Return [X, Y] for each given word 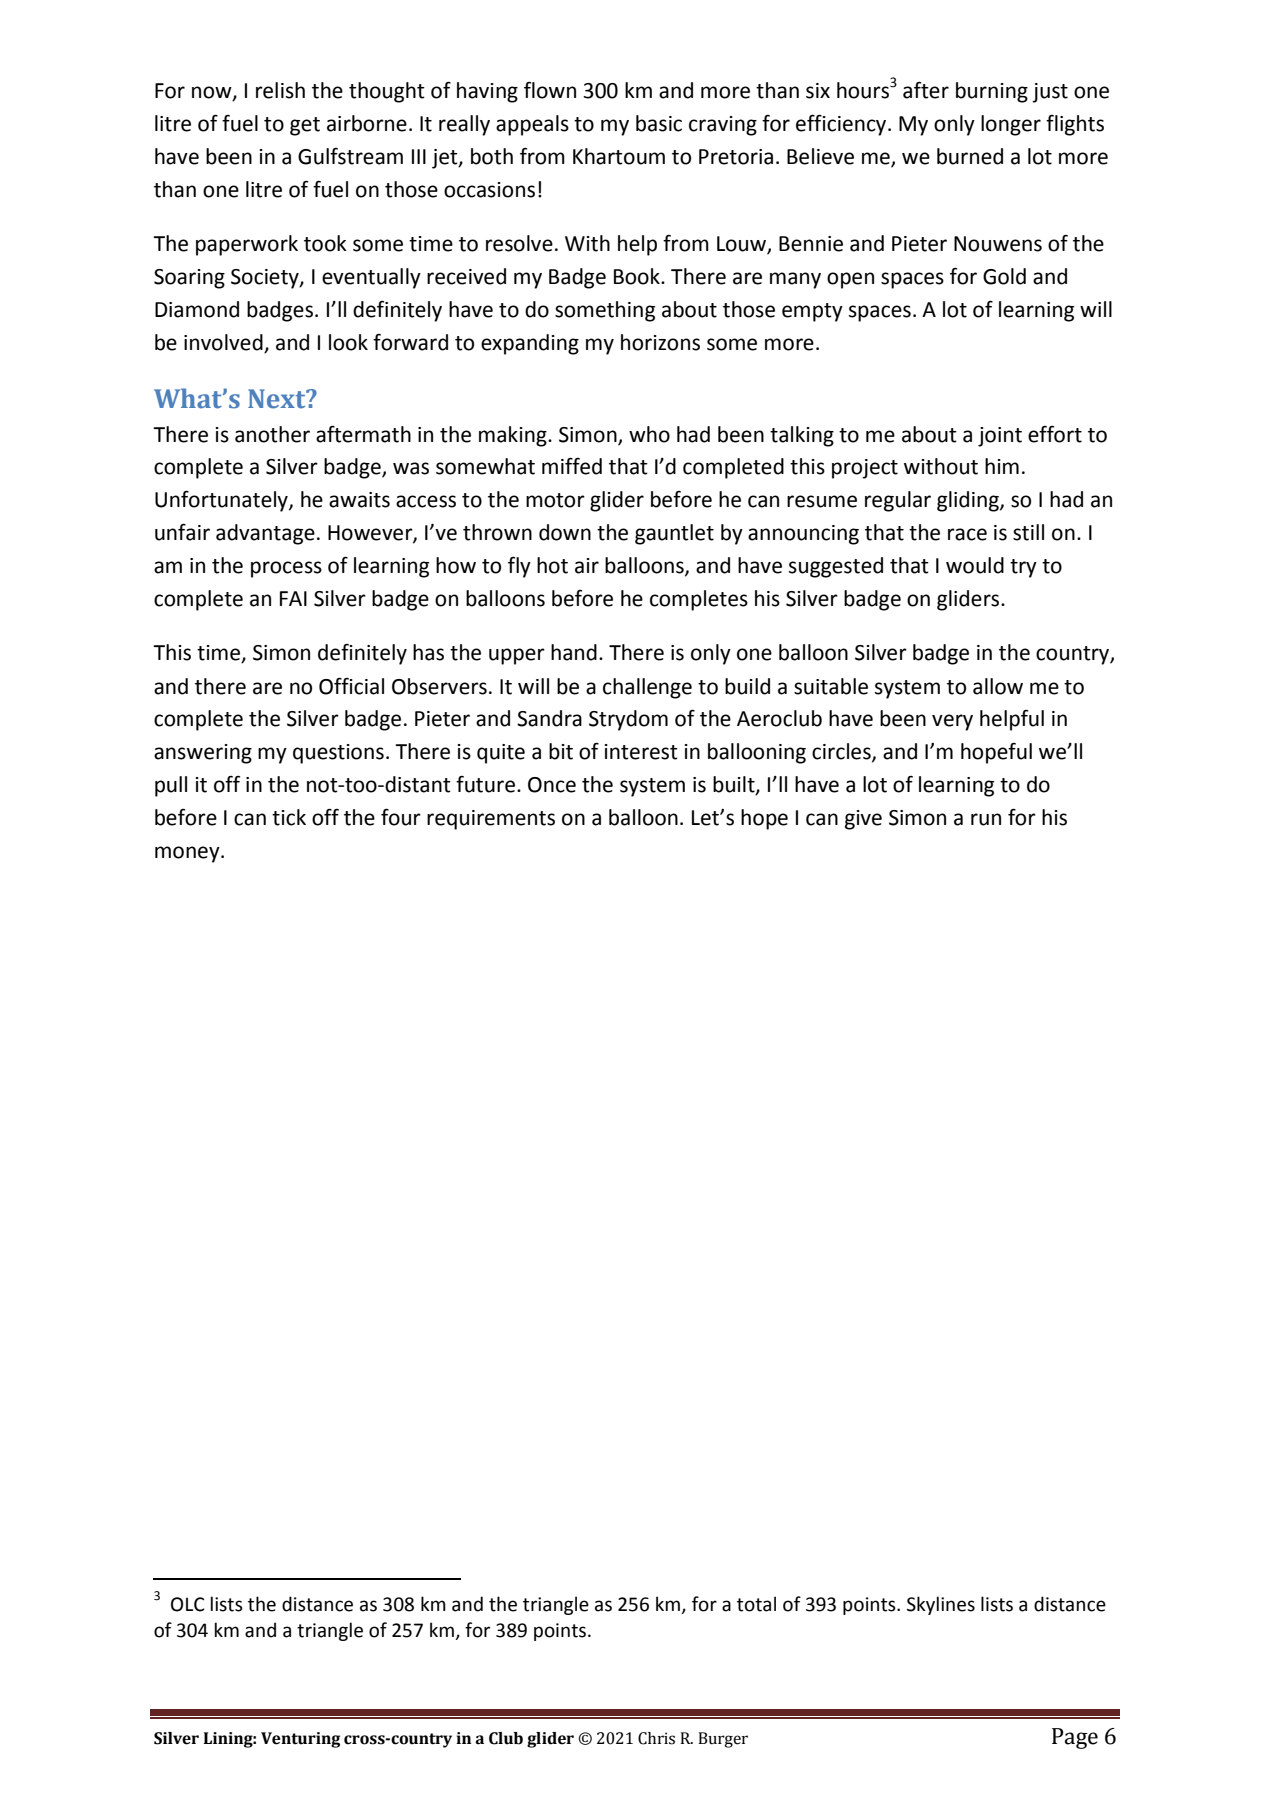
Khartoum [619, 156]
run [986, 819]
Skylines [941, 1605]
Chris [656, 1738]
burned [970, 156]
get [305, 126]
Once [552, 785]
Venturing [300, 1740]
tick [289, 817]
